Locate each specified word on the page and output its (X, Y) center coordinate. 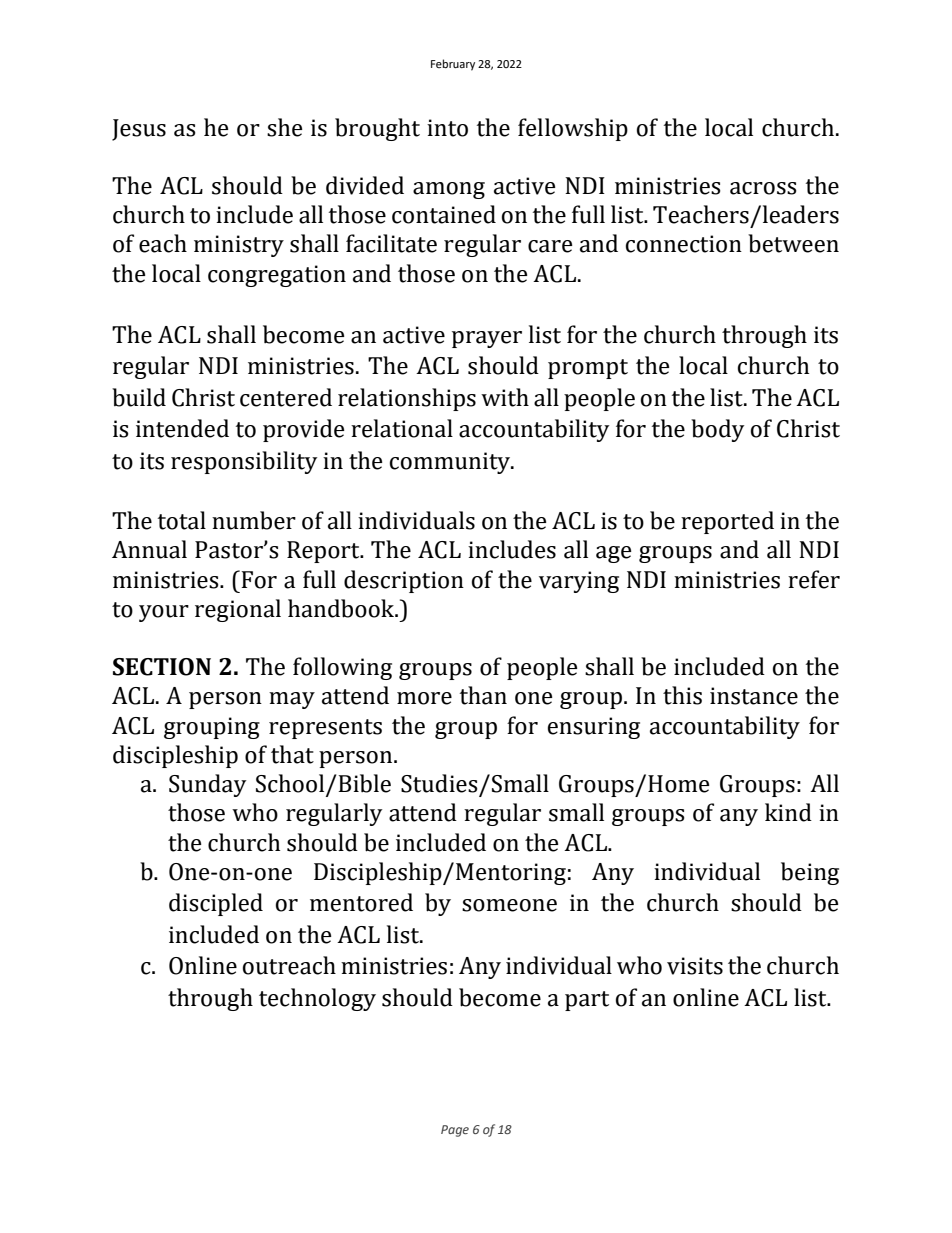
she (285, 127)
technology (317, 999)
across (763, 188)
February (453, 65)
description (404, 581)
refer (814, 579)
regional (238, 610)
